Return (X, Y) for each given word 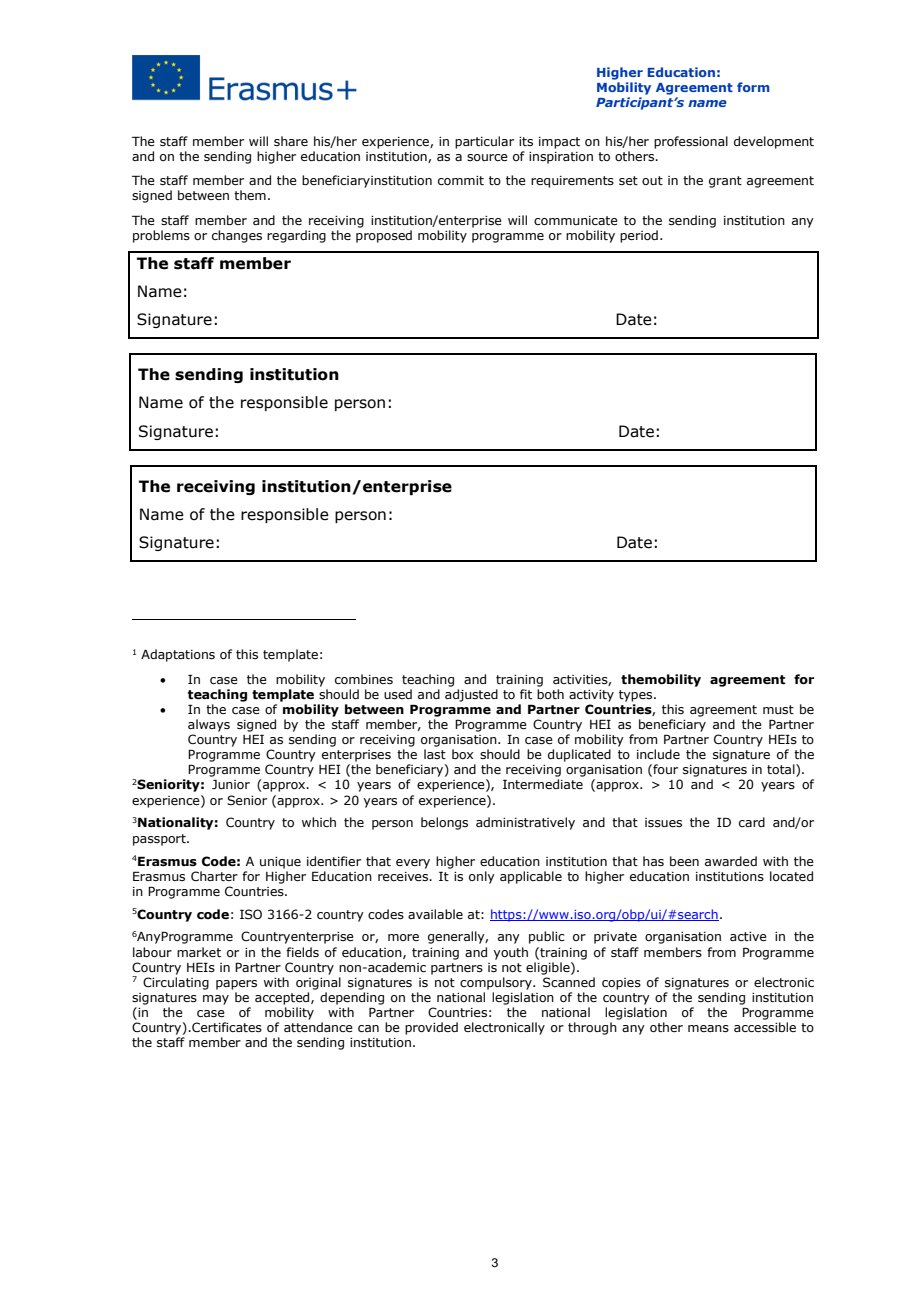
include (658, 754)
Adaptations (178, 655)
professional (691, 142)
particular (484, 142)
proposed (384, 236)
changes (237, 236)
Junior (231, 784)
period (639, 236)
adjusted (471, 695)
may (216, 1000)
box (462, 754)
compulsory (497, 983)
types (637, 696)
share (291, 141)
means (708, 1028)
